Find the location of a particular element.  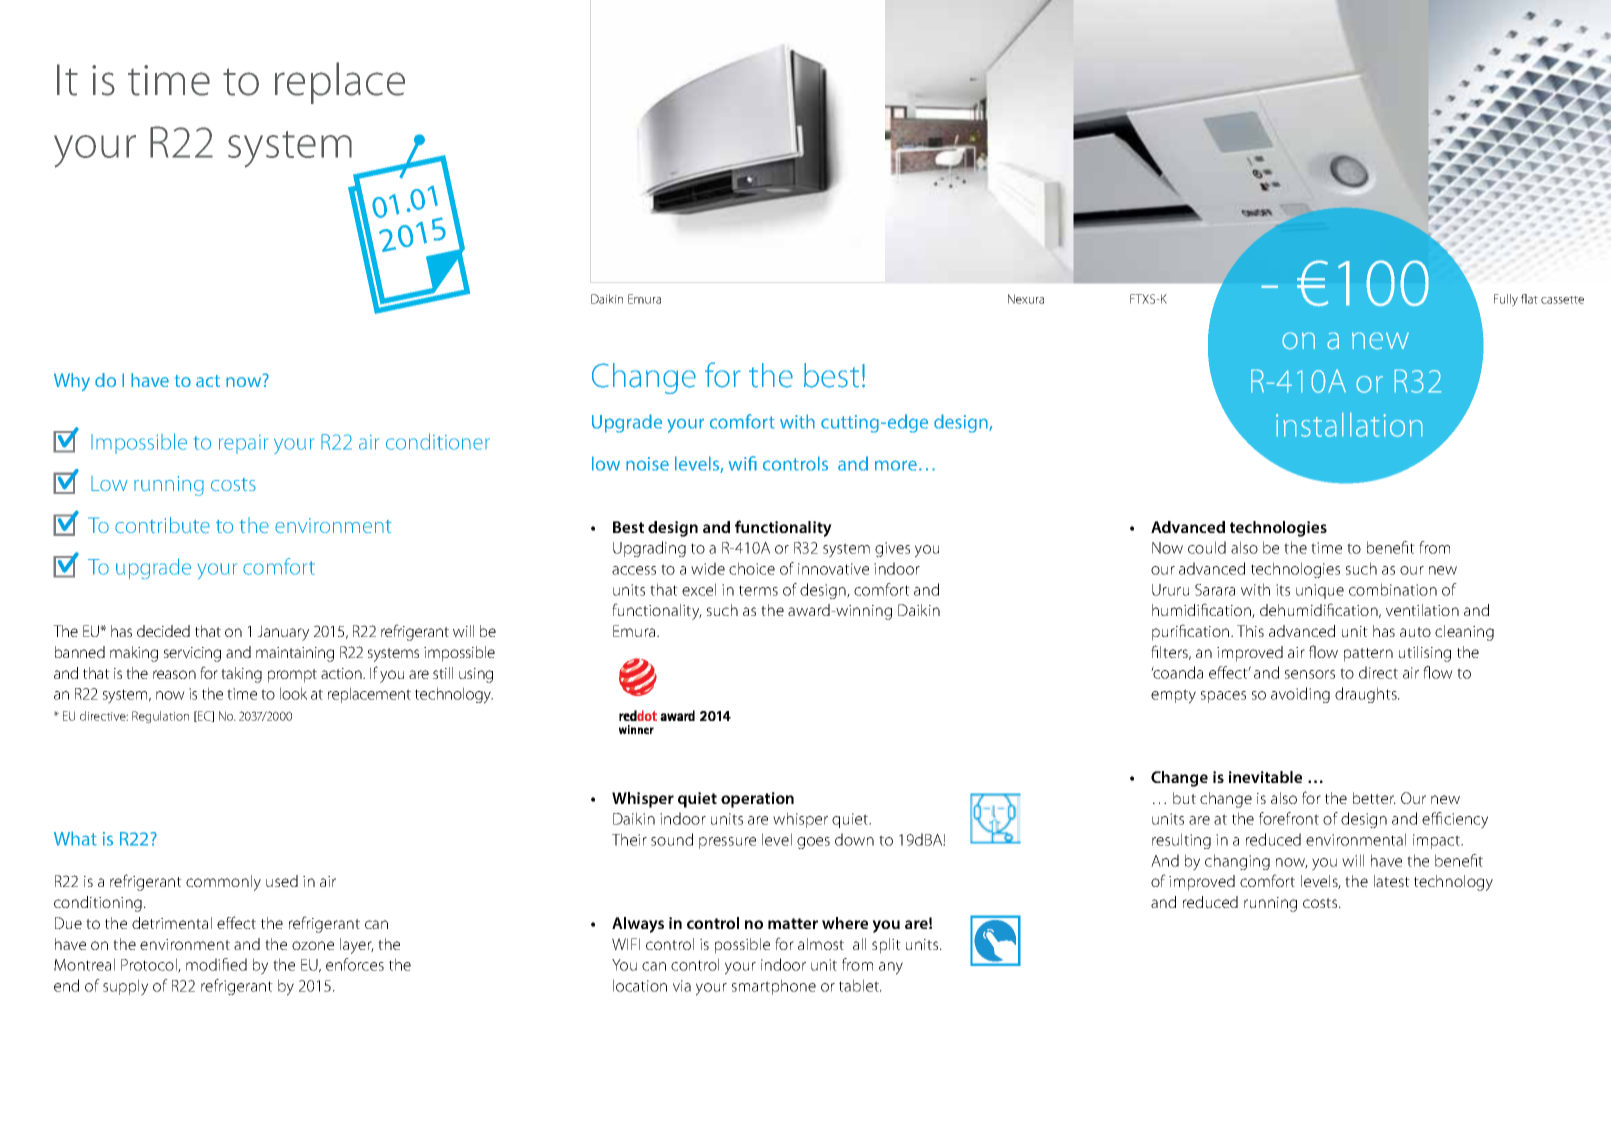

modified is located at coordinates (216, 964).
